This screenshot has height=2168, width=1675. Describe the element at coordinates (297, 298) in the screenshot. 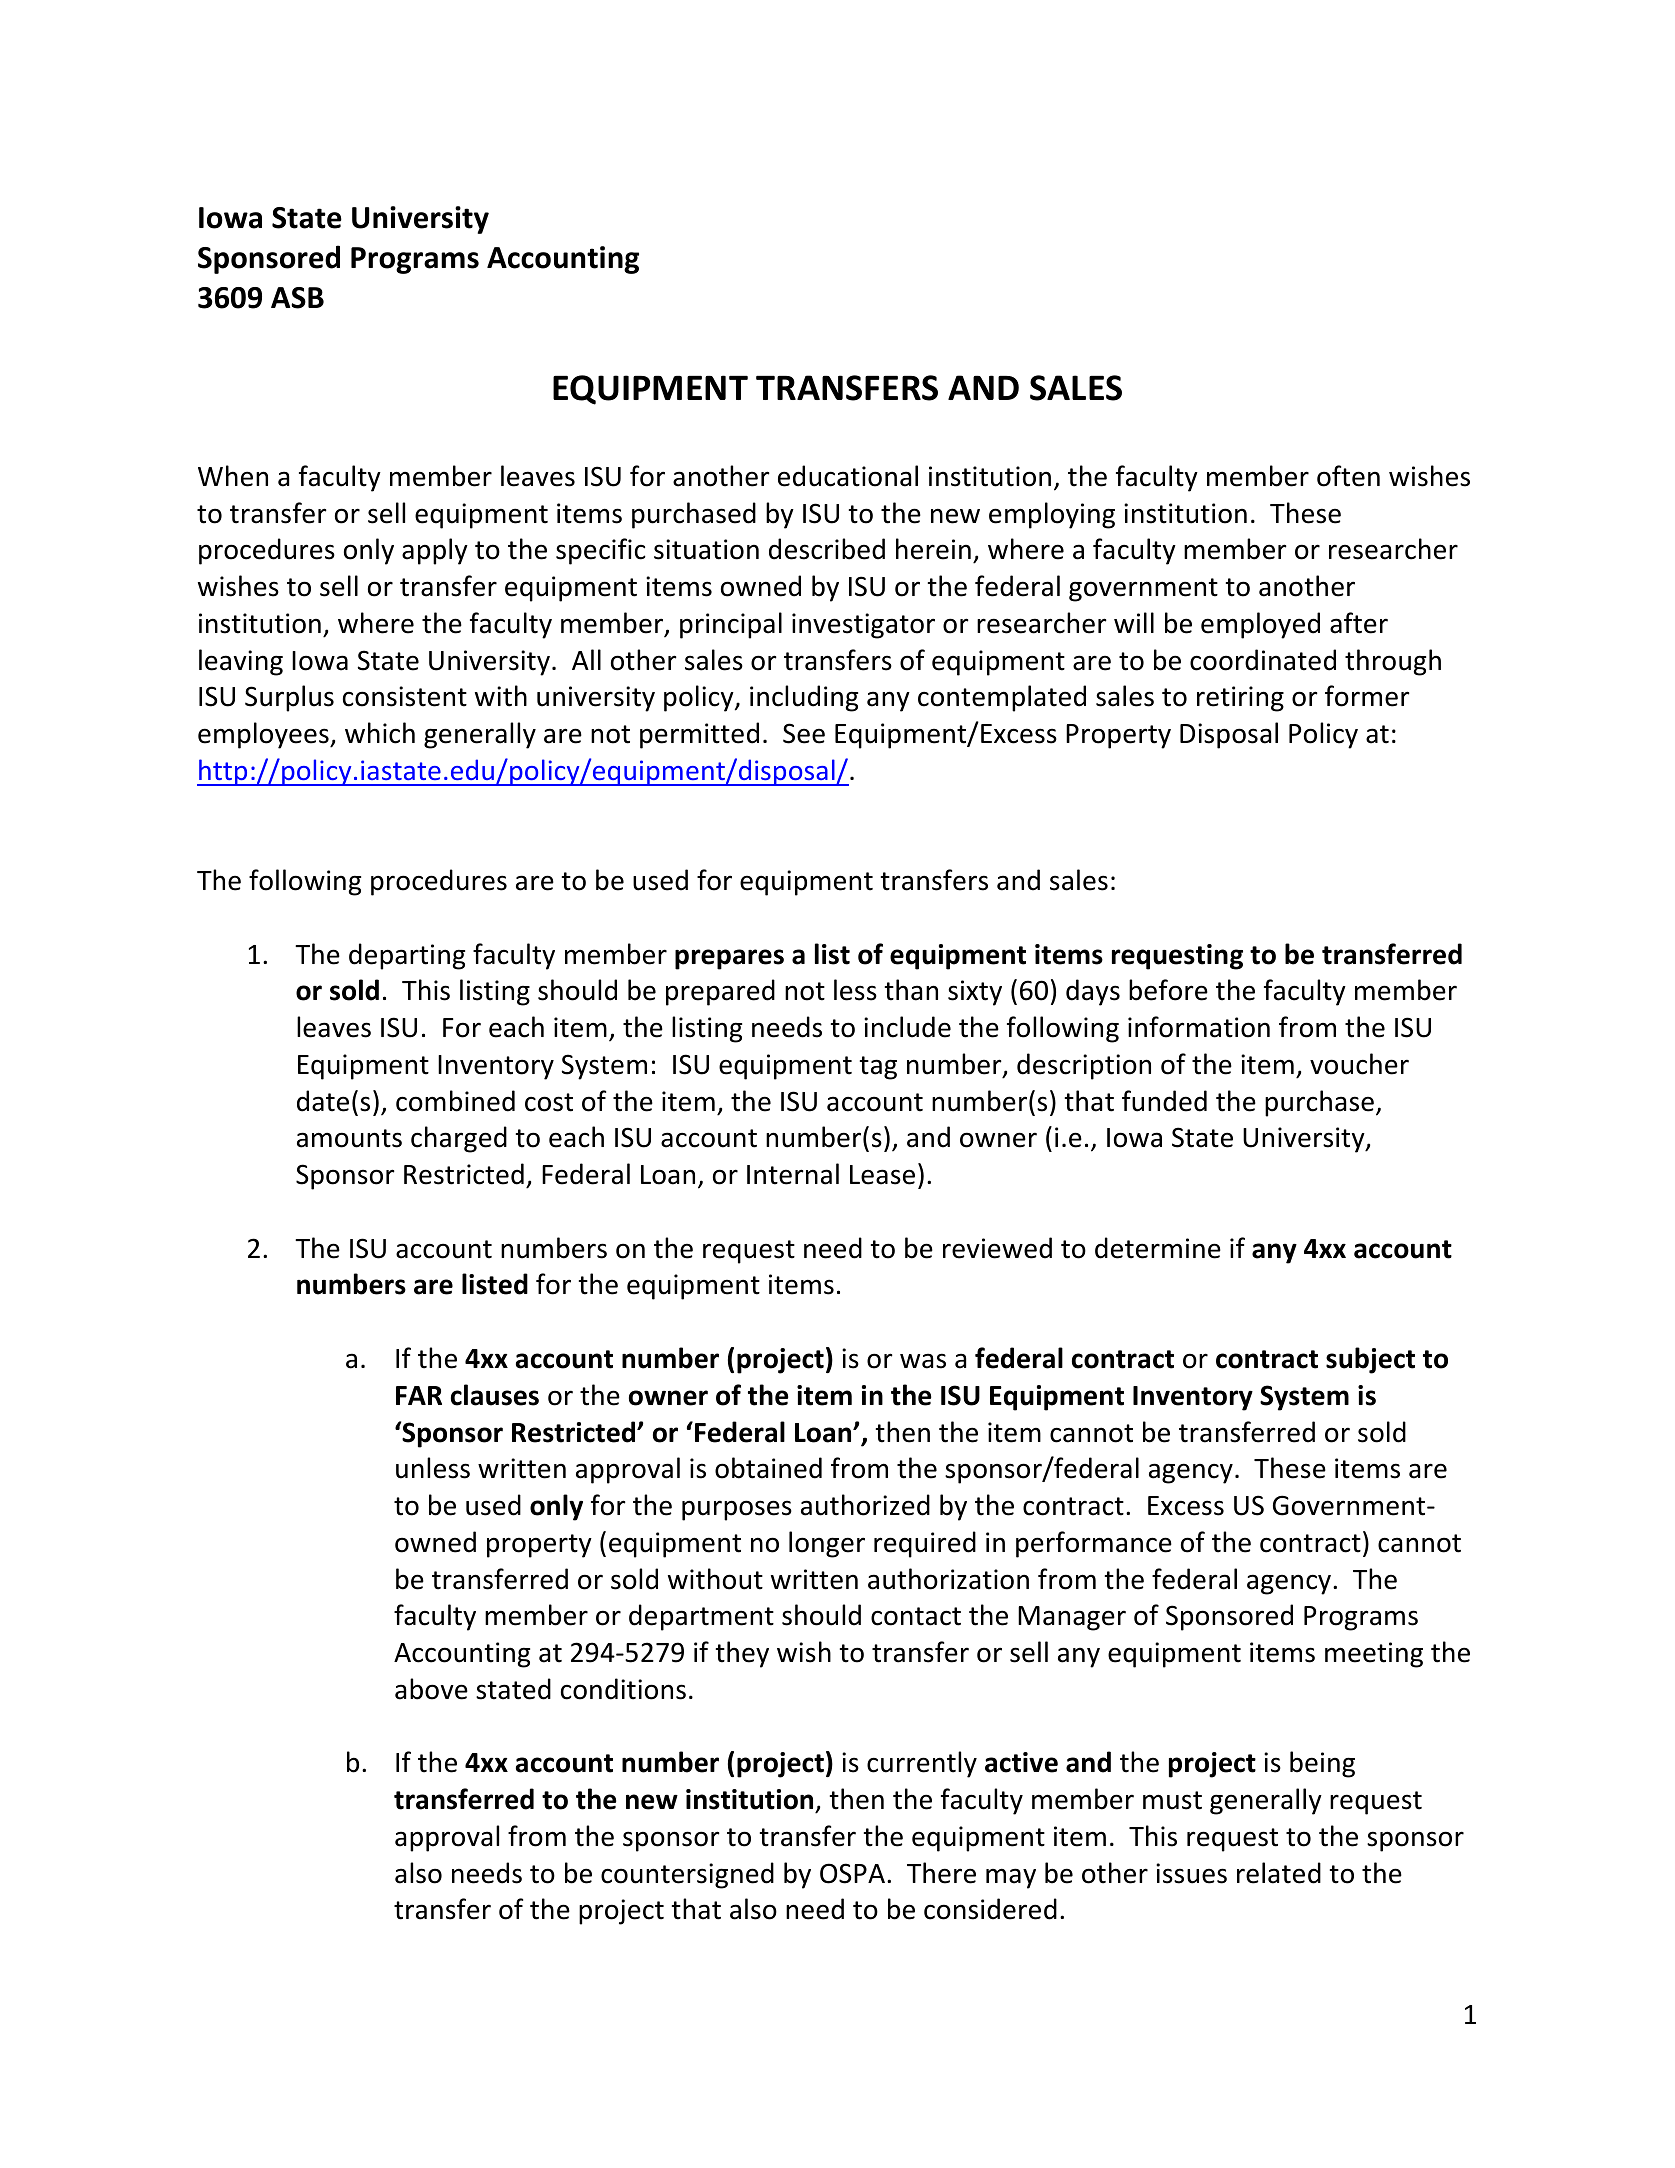

I see `ASB` at that location.
